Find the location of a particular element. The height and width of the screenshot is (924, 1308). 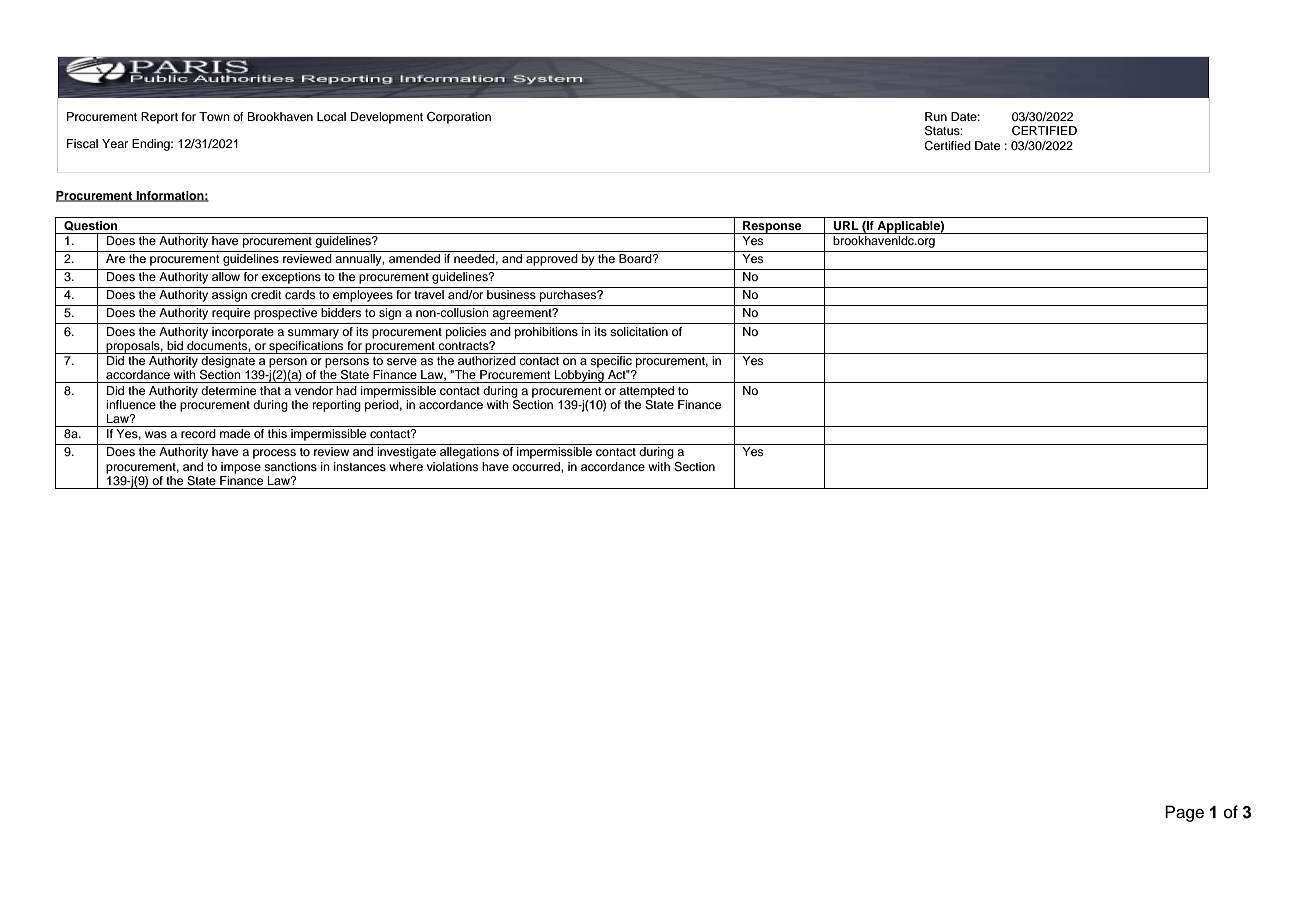

determine is located at coordinates (228, 390).
